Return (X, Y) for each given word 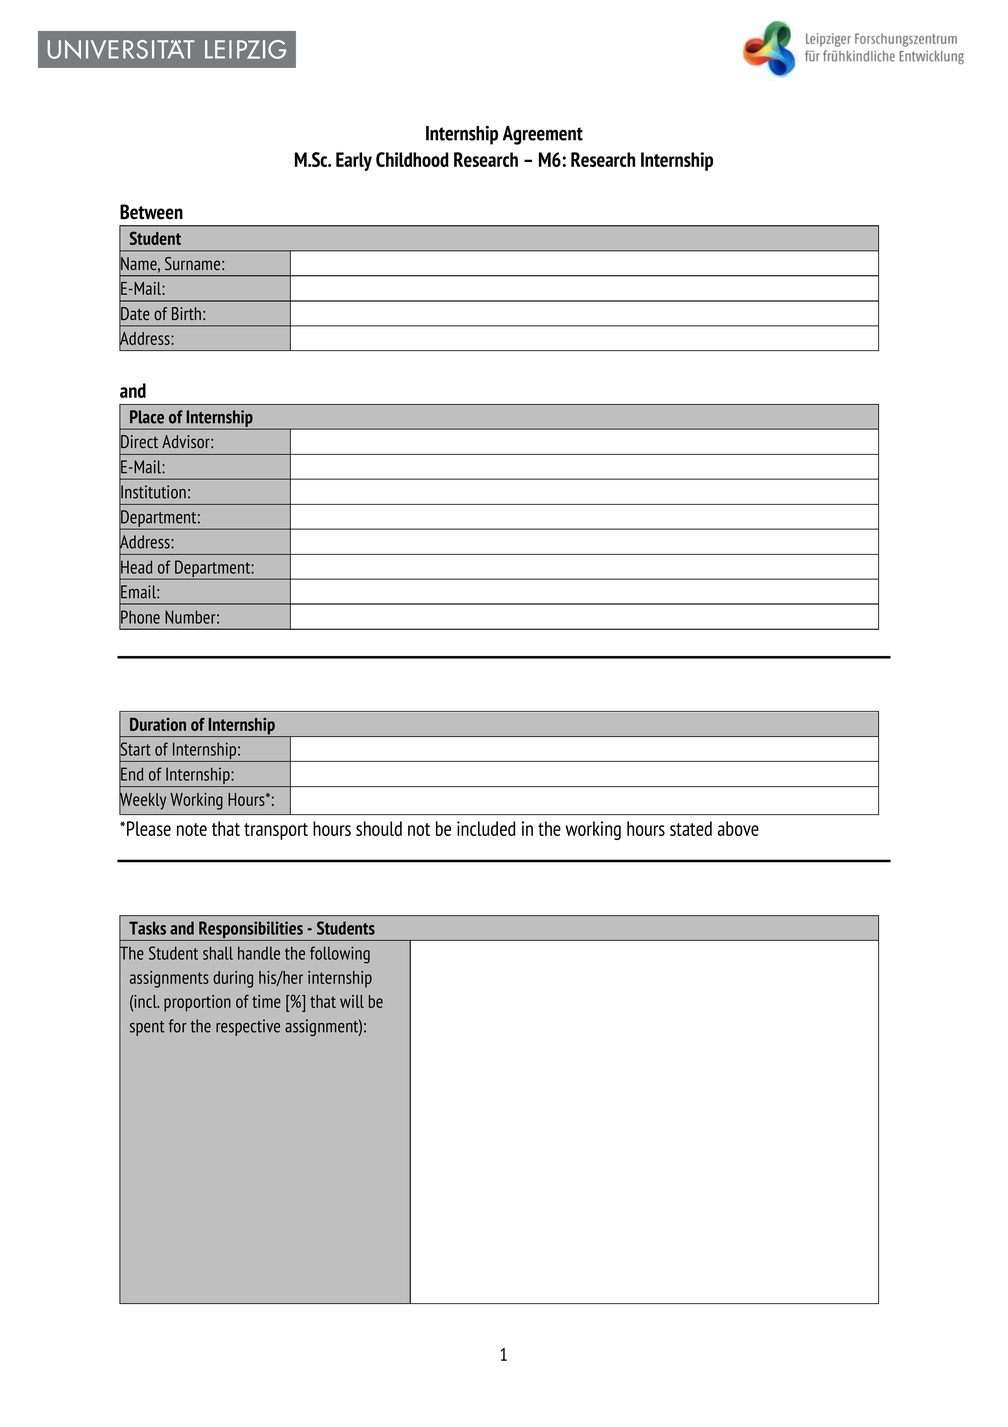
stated (691, 828)
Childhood (412, 159)
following (340, 955)
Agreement (543, 135)
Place (147, 417)
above (738, 828)
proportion (197, 1003)
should (379, 828)
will (352, 1001)
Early (354, 161)
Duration (158, 724)
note (192, 829)
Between (151, 212)
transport (276, 831)
